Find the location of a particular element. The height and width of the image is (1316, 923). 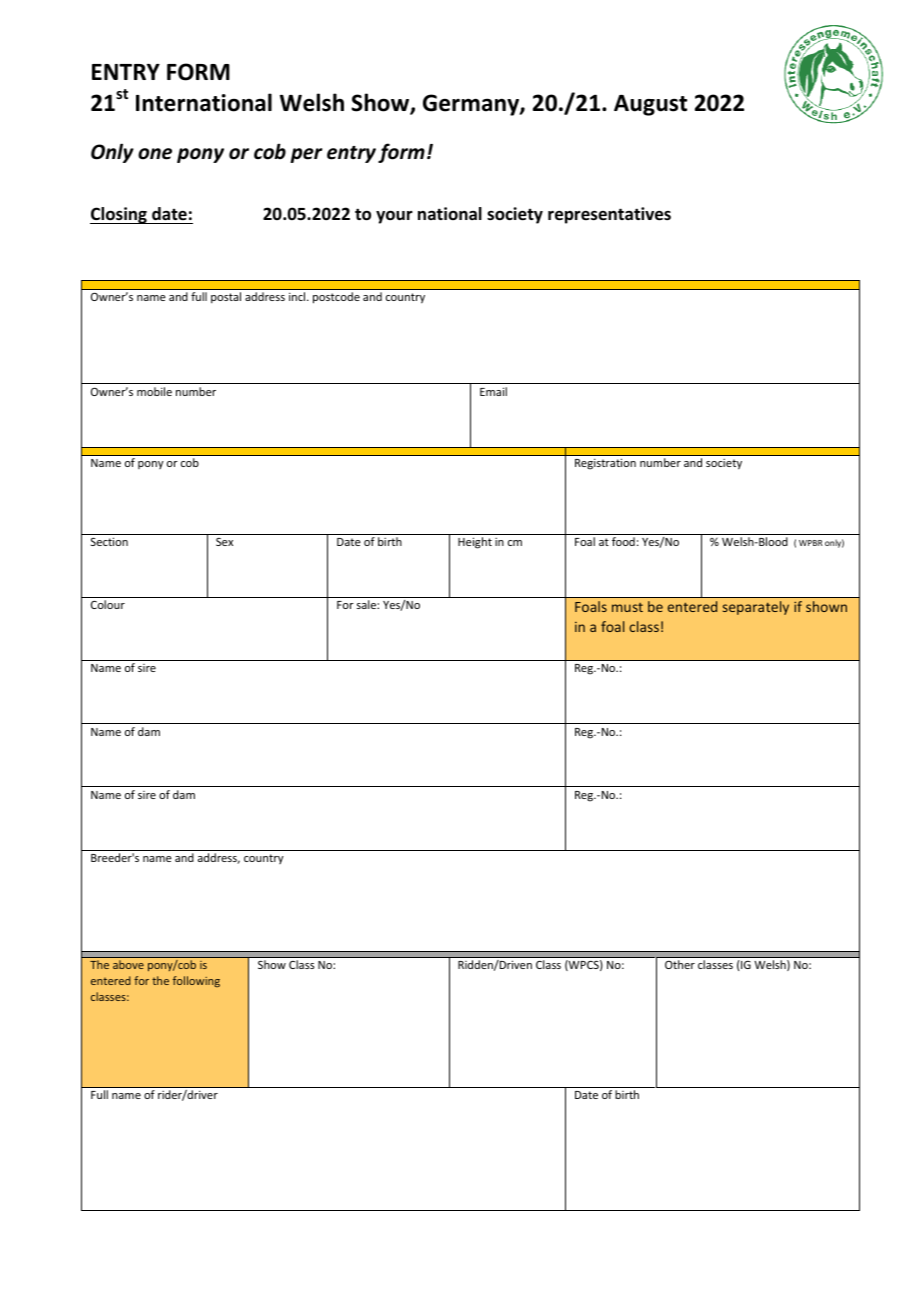

must is located at coordinates (627, 607).
